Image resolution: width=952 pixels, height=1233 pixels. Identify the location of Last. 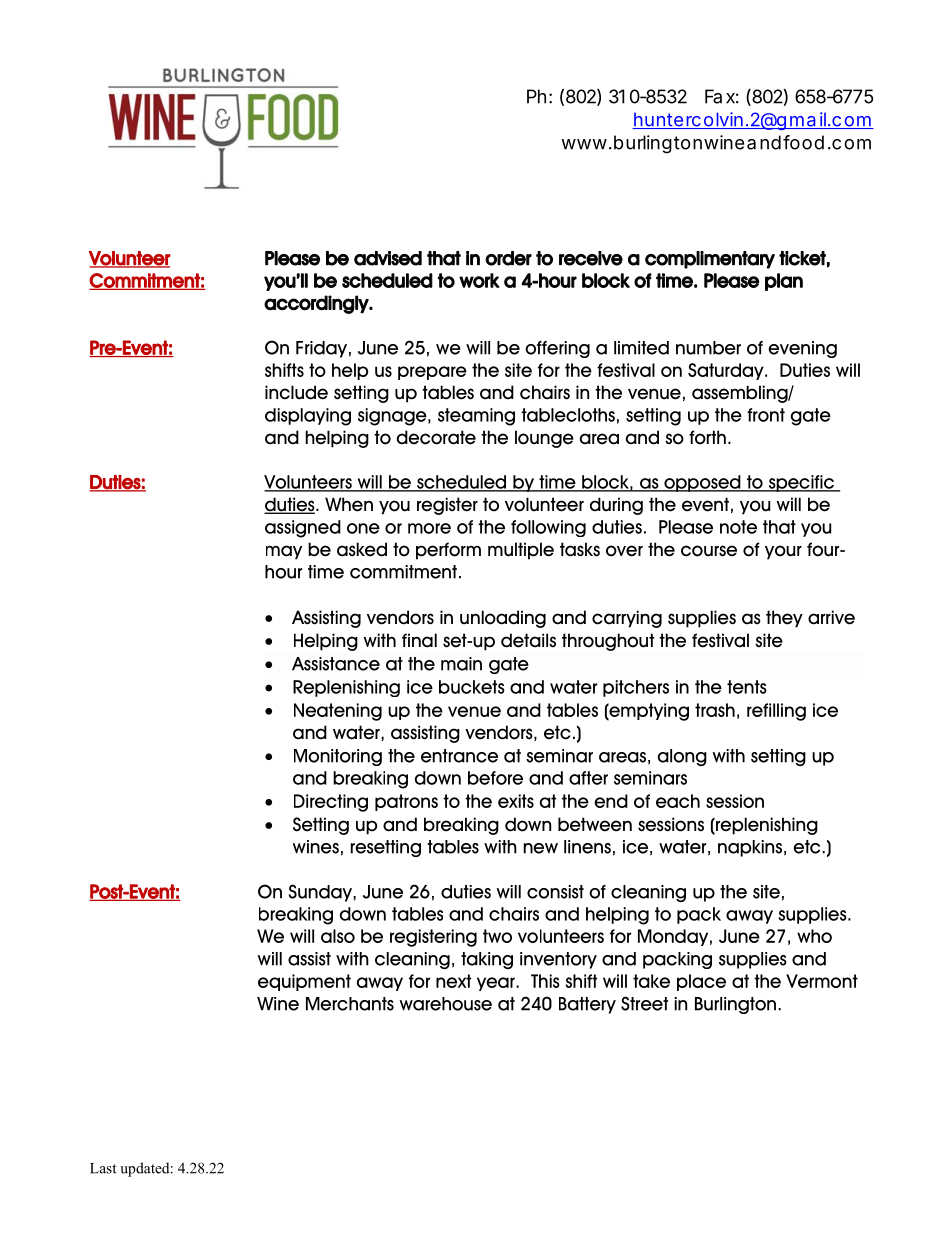
(103, 1168).
